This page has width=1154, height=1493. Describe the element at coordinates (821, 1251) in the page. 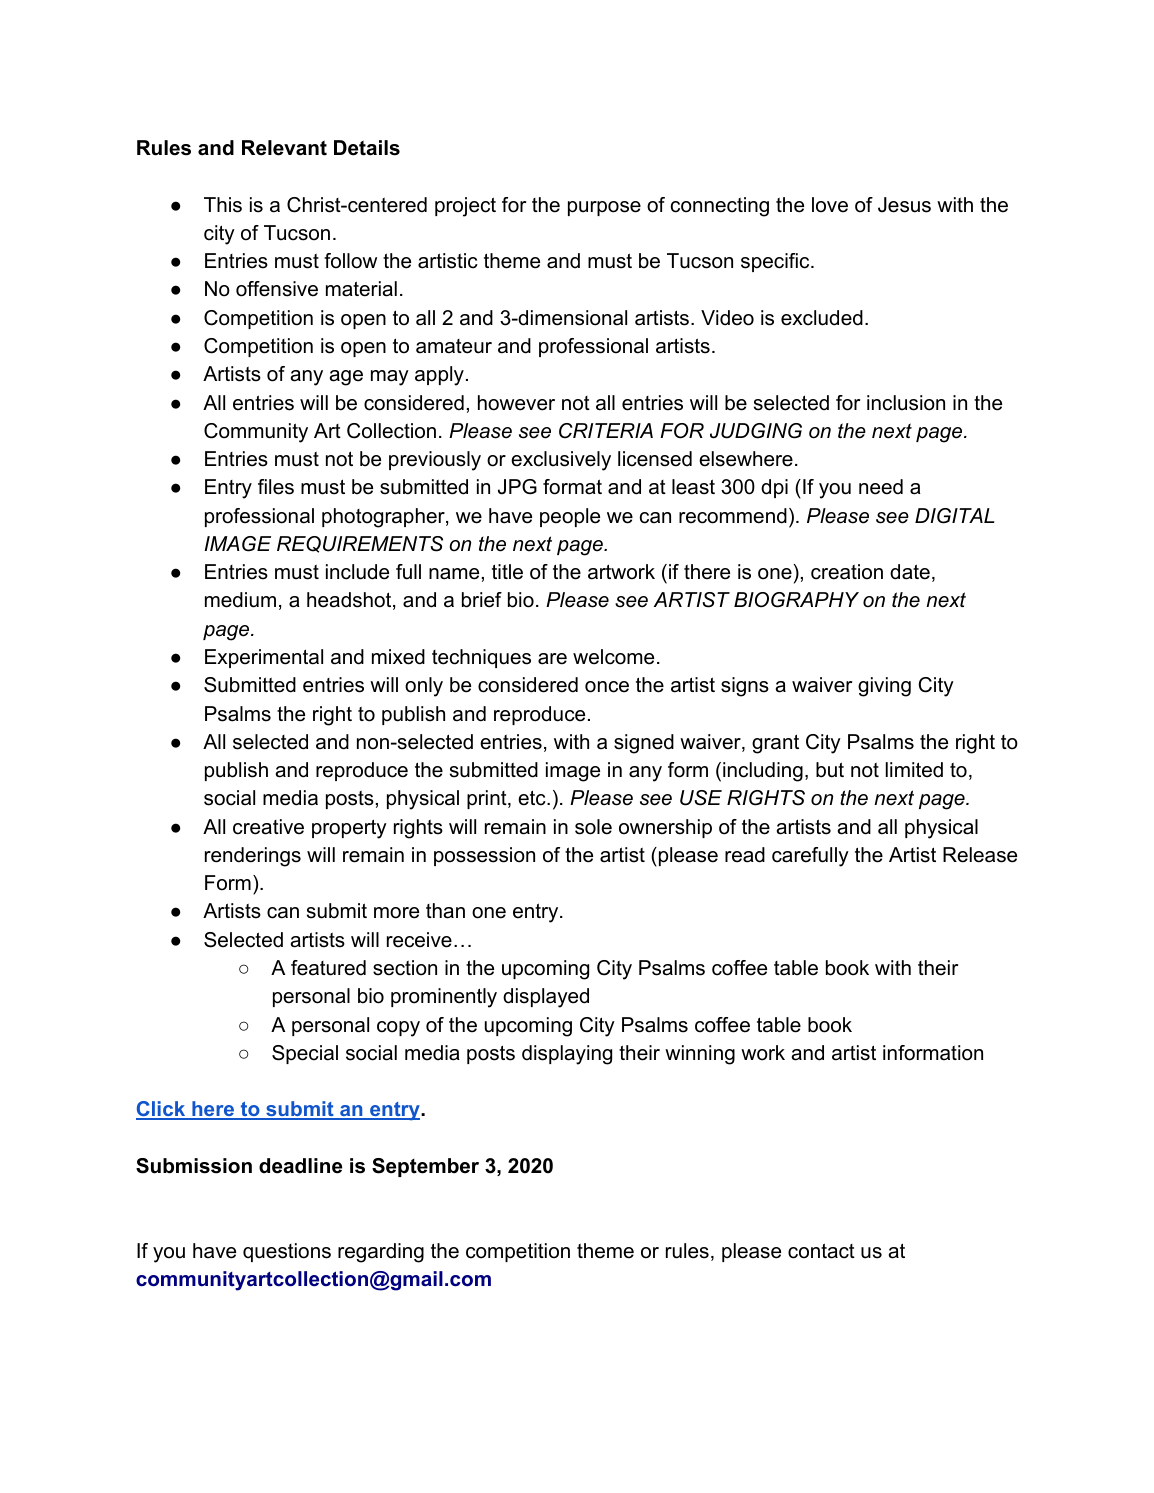

I see `contact` at that location.
